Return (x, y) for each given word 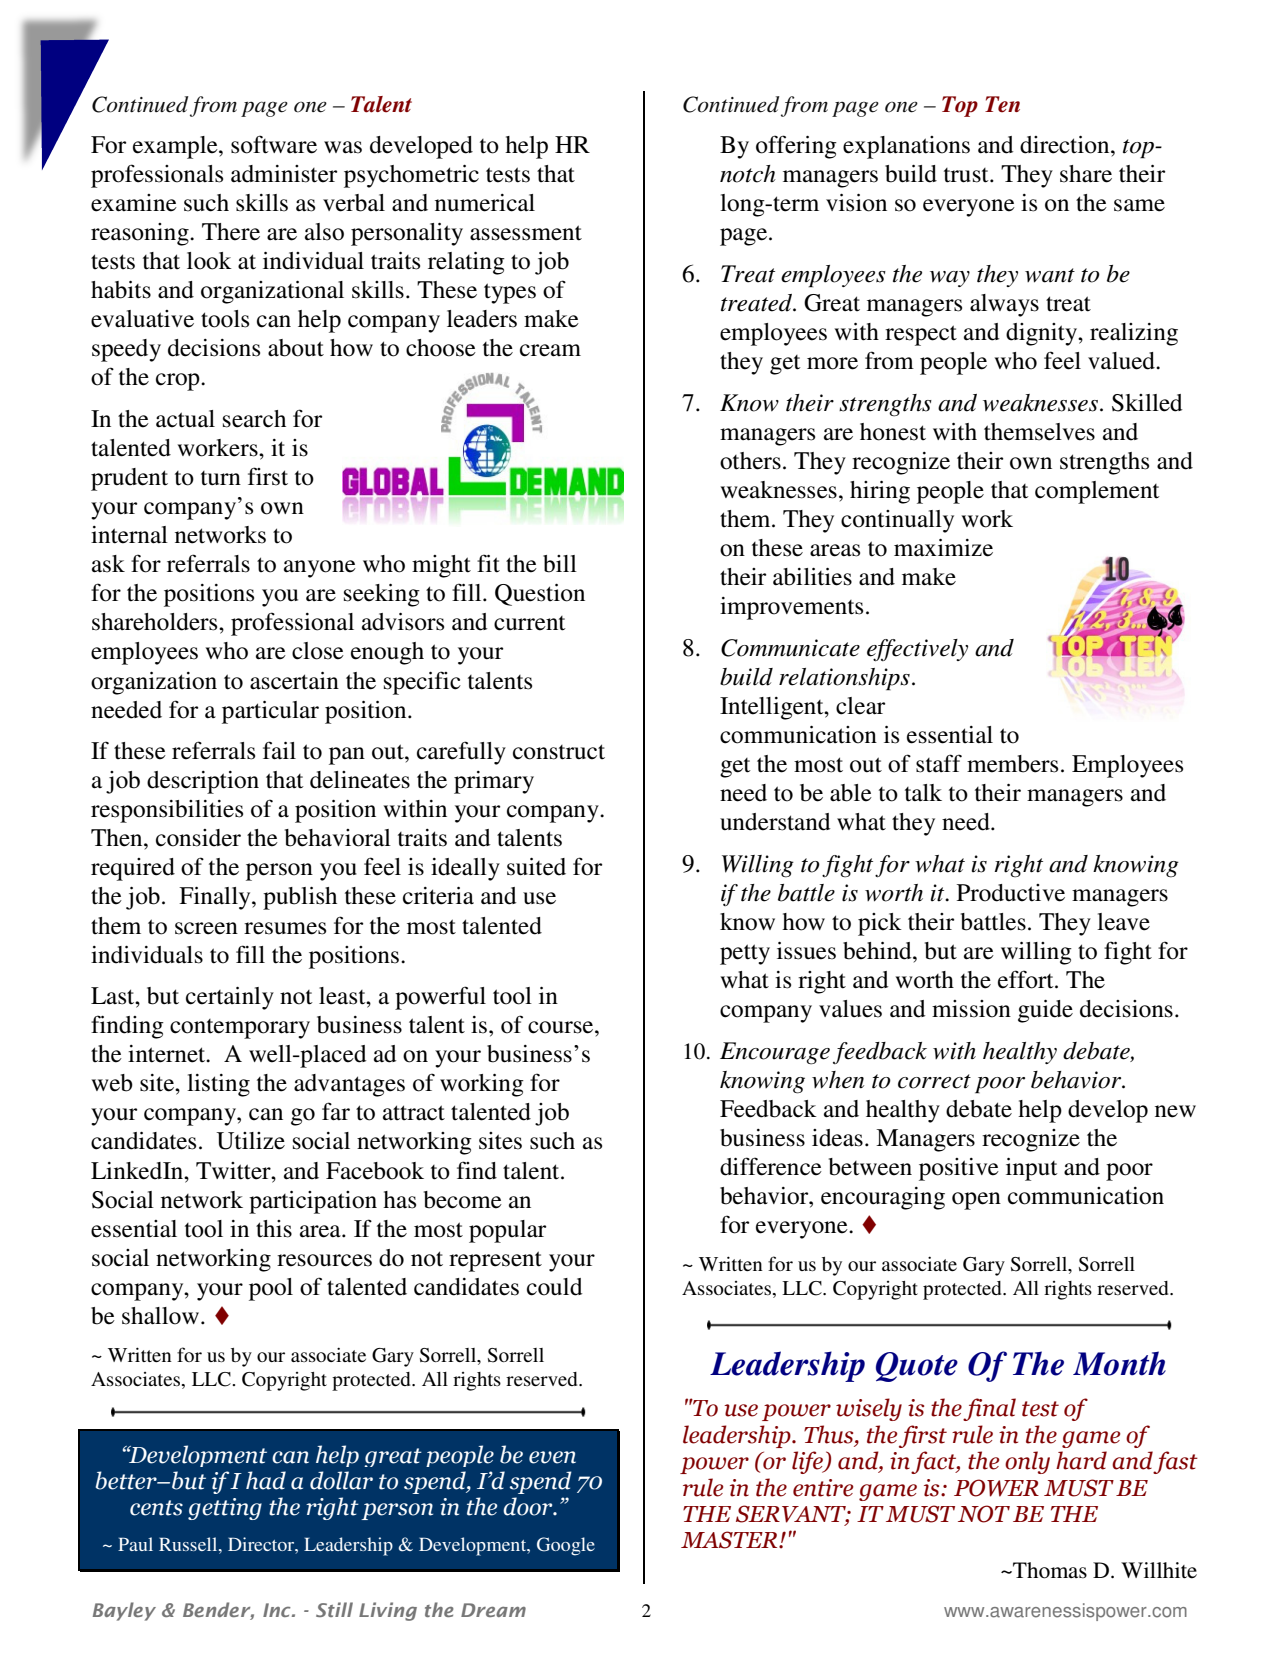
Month (1119, 1363)
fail (279, 750)
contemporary (240, 1029)
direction (1066, 145)
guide (1045, 1011)
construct (559, 752)
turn (221, 478)
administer (284, 174)
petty (745, 954)
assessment (526, 233)
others (750, 461)
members (1012, 764)
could (555, 1287)
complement (1097, 492)
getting (225, 1509)
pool (271, 1289)
